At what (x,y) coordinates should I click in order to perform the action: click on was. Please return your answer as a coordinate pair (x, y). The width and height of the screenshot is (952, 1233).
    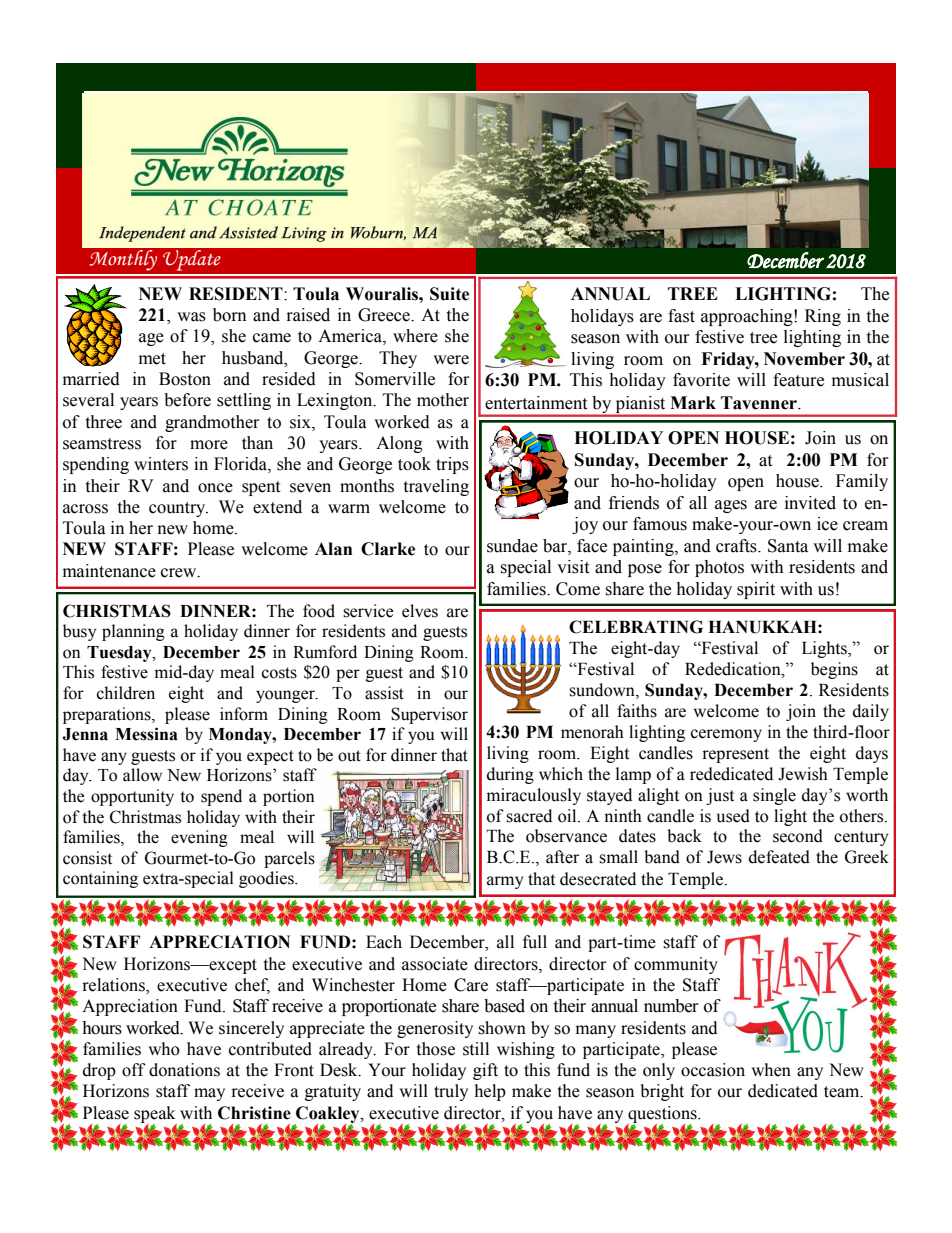
    Looking at the image, I should click on (191, 317).
